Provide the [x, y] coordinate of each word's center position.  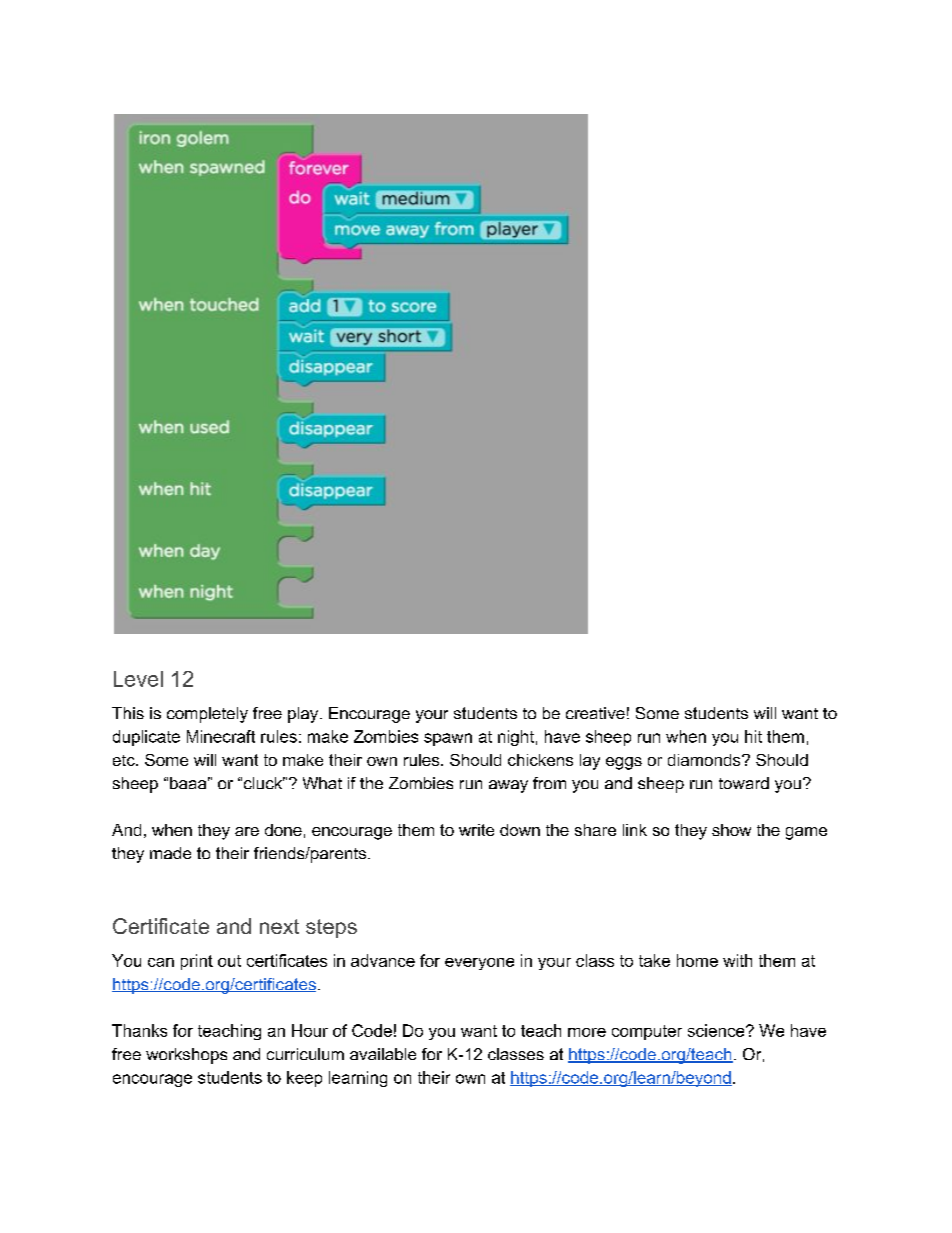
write [476, 830]
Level [138, 679]
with [737, 960]
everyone [479, 964]
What [322, 783]
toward [744, 783]
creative [595, 713]
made [170, 853]
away [508, 786]
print [197, 962]
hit [753, 736]
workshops [186, 1056]
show [731, 830]
